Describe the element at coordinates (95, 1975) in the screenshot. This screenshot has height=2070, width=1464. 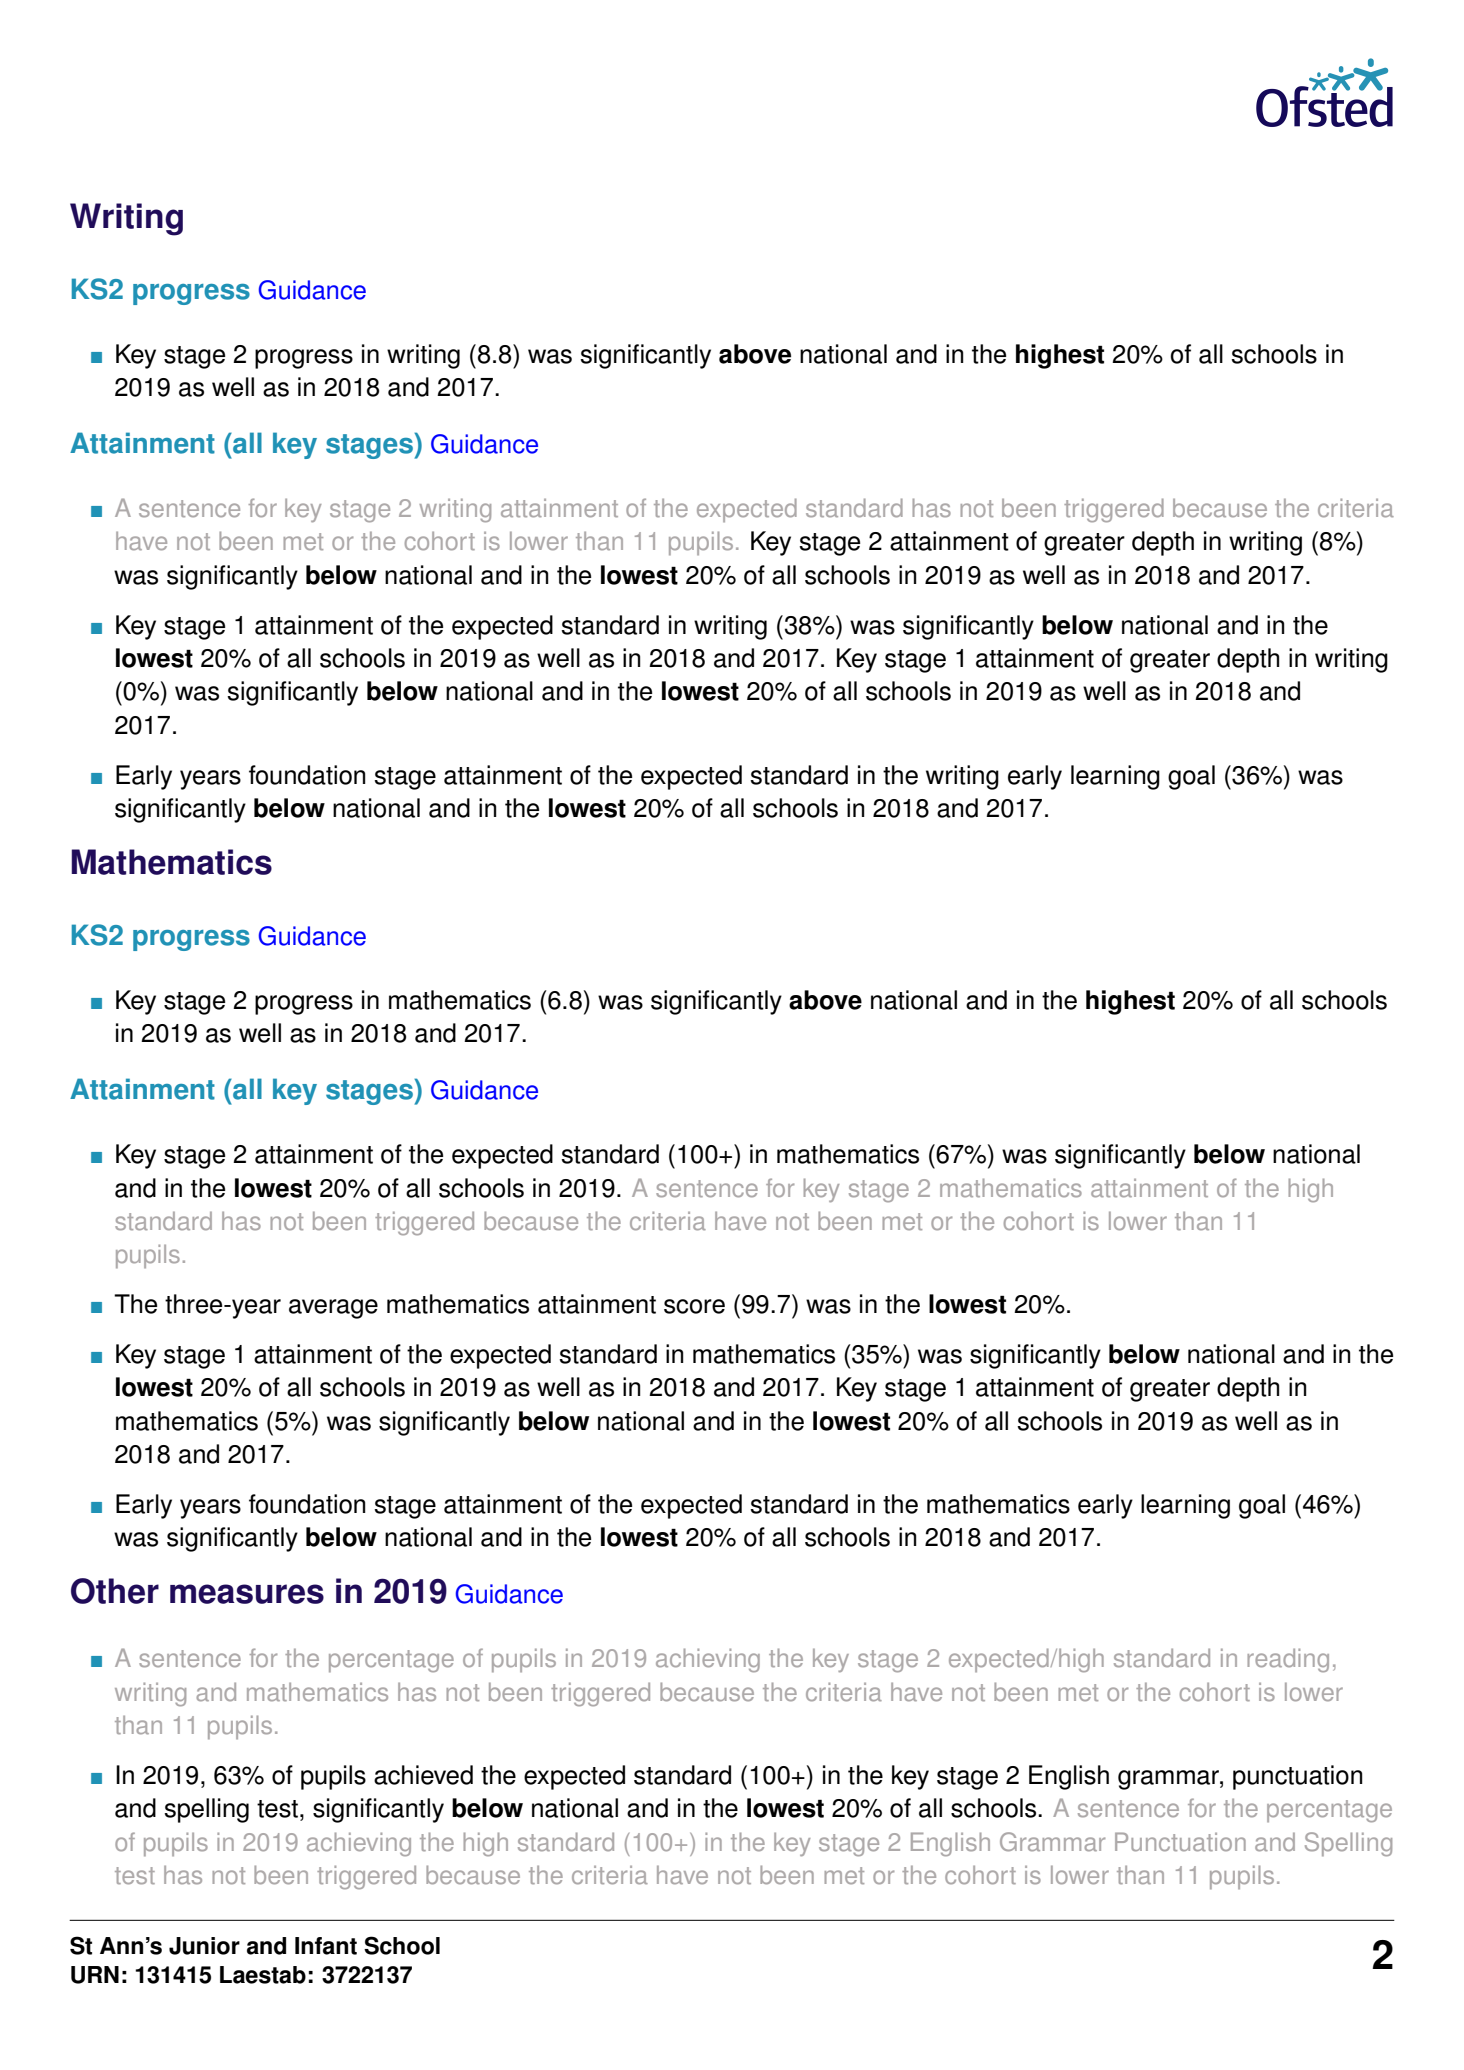
I see `URN` at that location.
